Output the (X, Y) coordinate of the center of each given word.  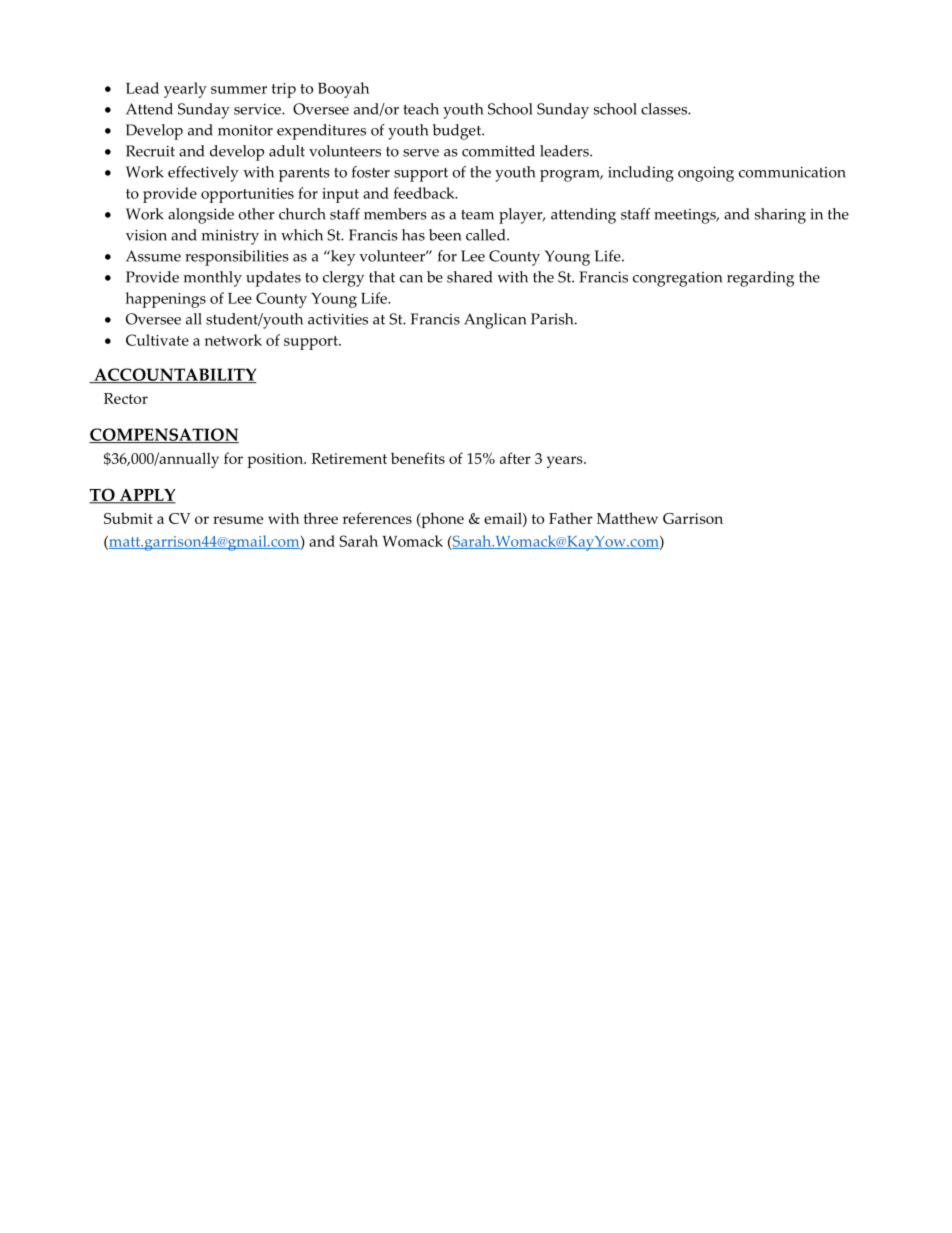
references (377, 518)
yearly (185, 90)
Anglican (495, 321)
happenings (166, 300)
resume (238, 520)
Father (571, 518)
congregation (677, 279)
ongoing (706, 174)
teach (421, 109)
